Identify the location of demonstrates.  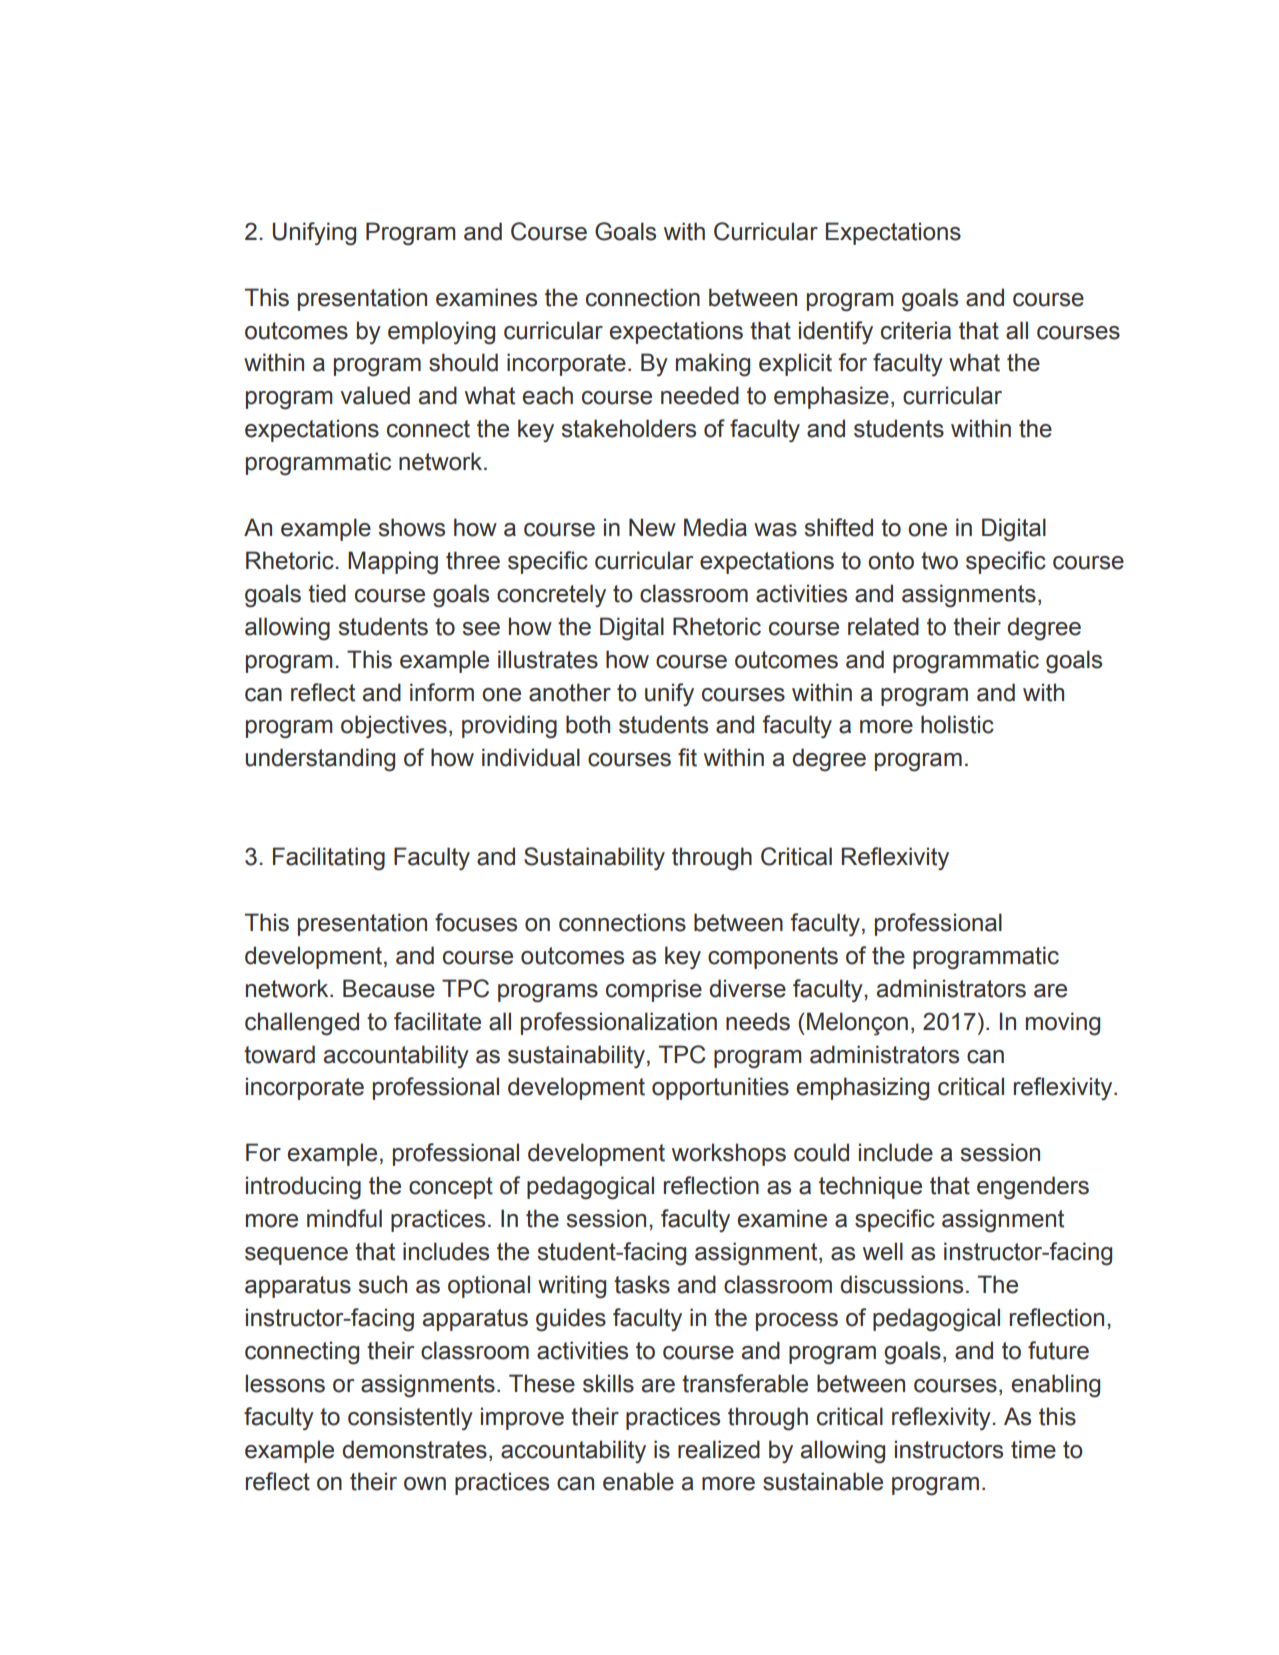
(414, 1449).
